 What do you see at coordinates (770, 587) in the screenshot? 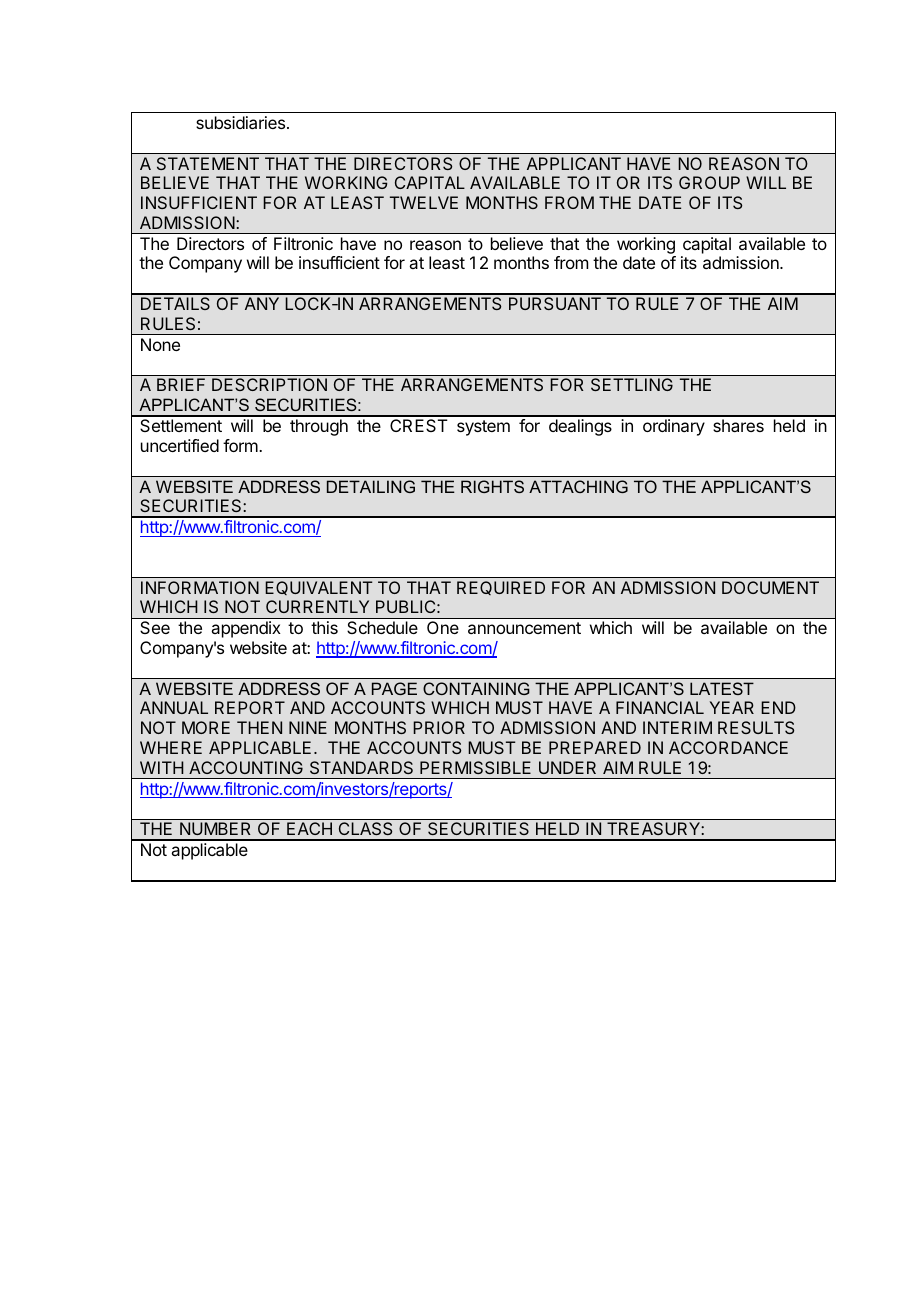
I see `DOCUMENT` at bounding box center [770, 587].
